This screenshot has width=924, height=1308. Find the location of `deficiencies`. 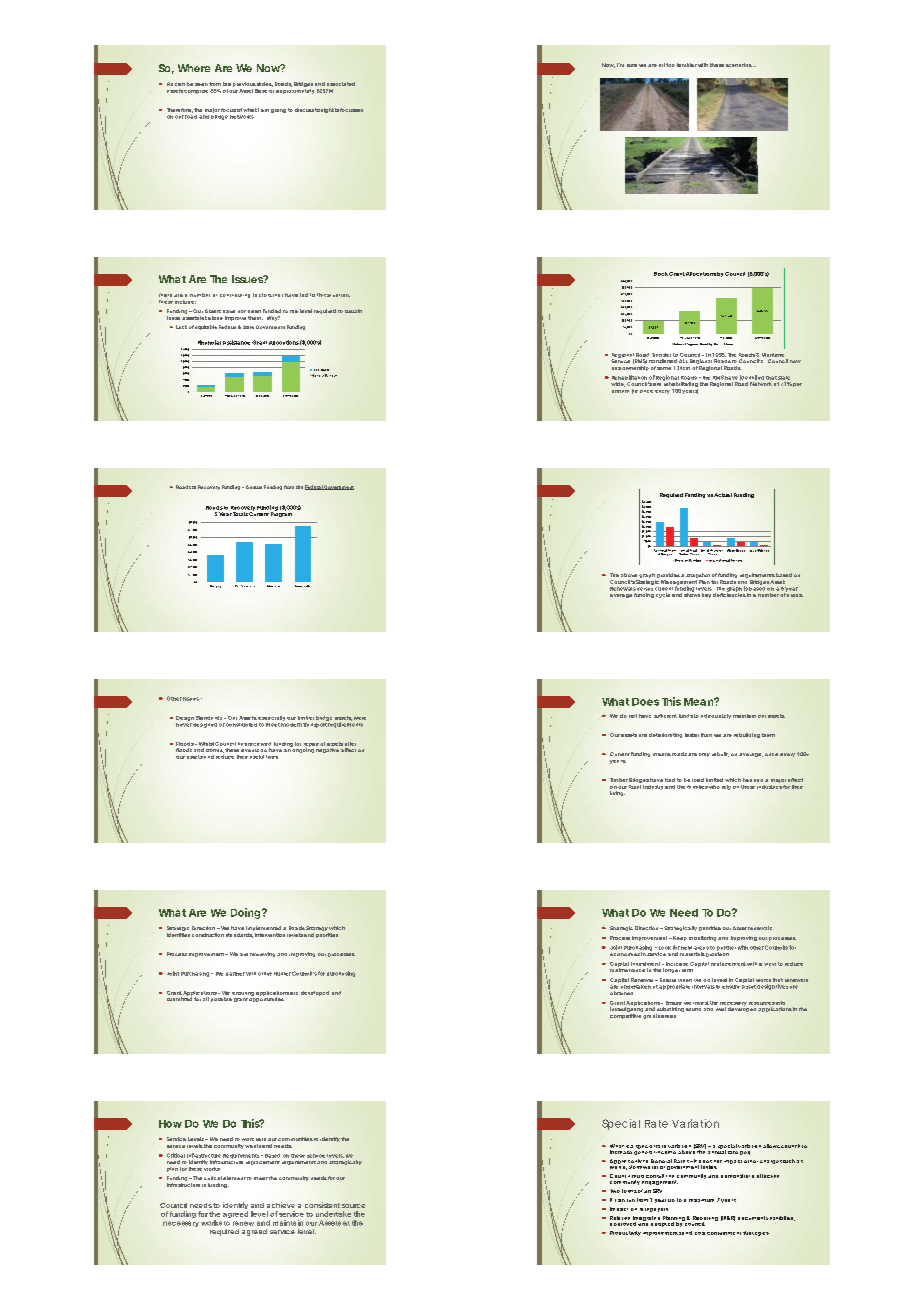

deficiencies is located at coordinates (729, 594).
